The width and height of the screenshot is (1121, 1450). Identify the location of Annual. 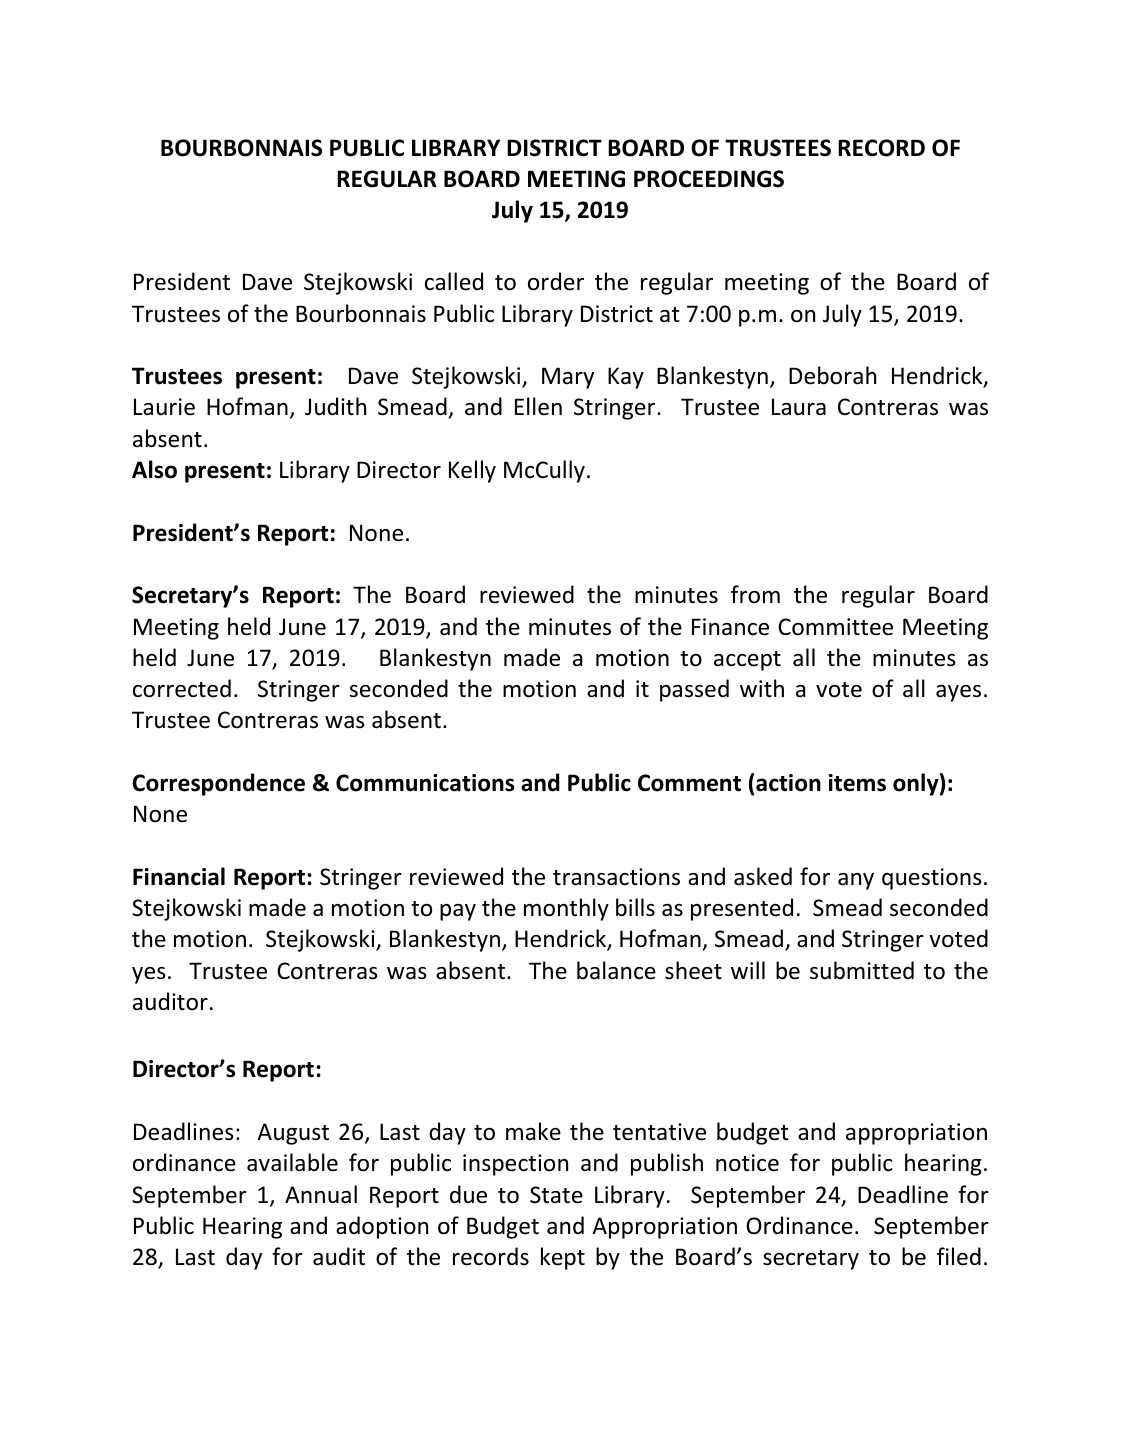
(321, 1194).
